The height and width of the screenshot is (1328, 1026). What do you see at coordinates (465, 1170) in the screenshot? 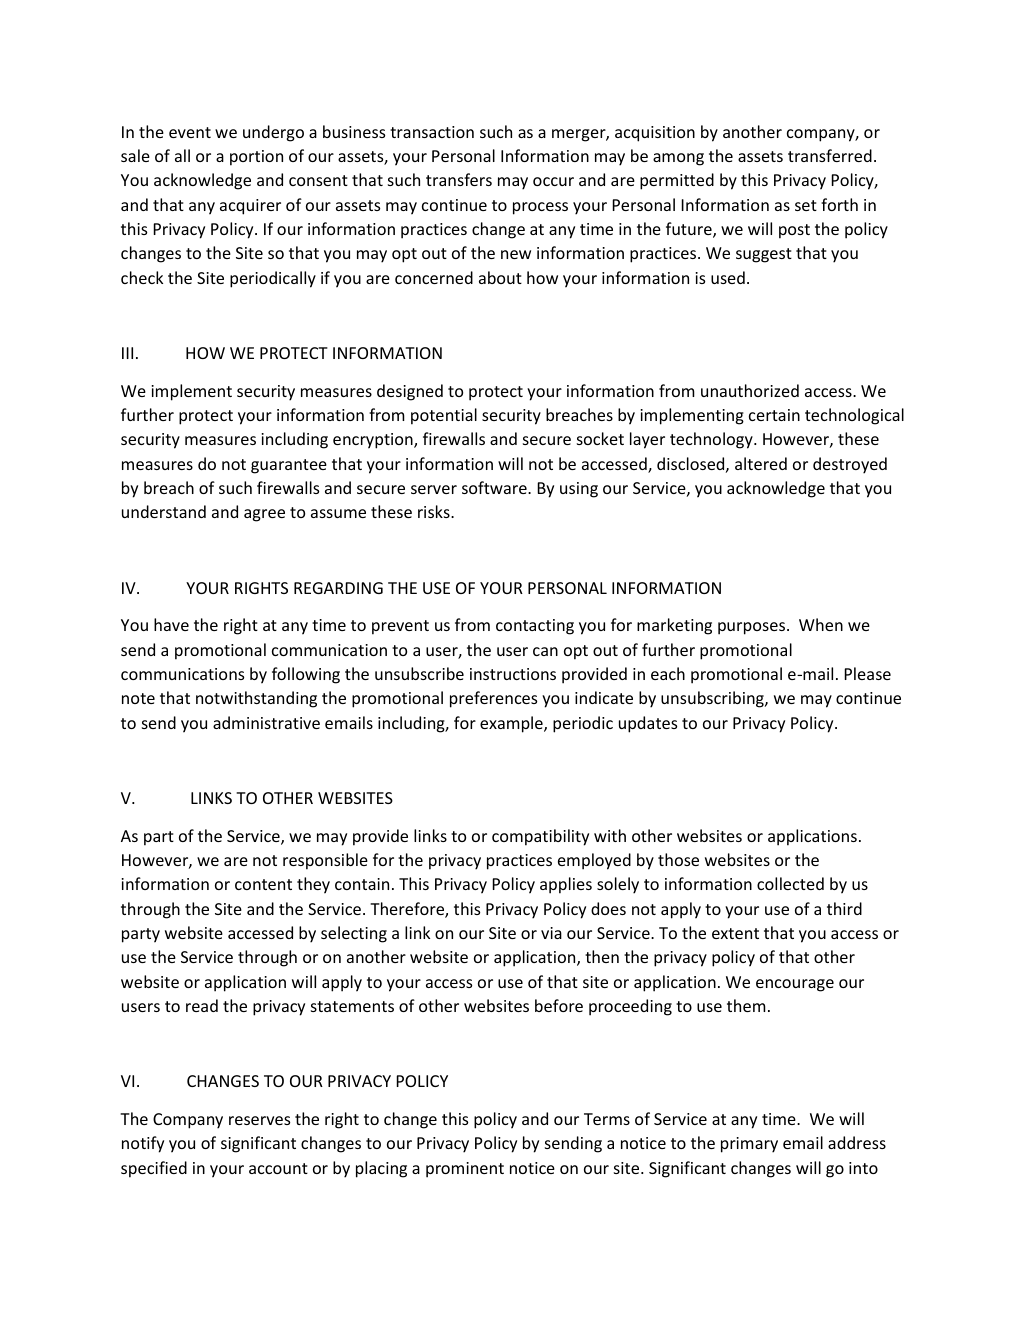
I see `prominent` at bounding box center [465, 1170].
